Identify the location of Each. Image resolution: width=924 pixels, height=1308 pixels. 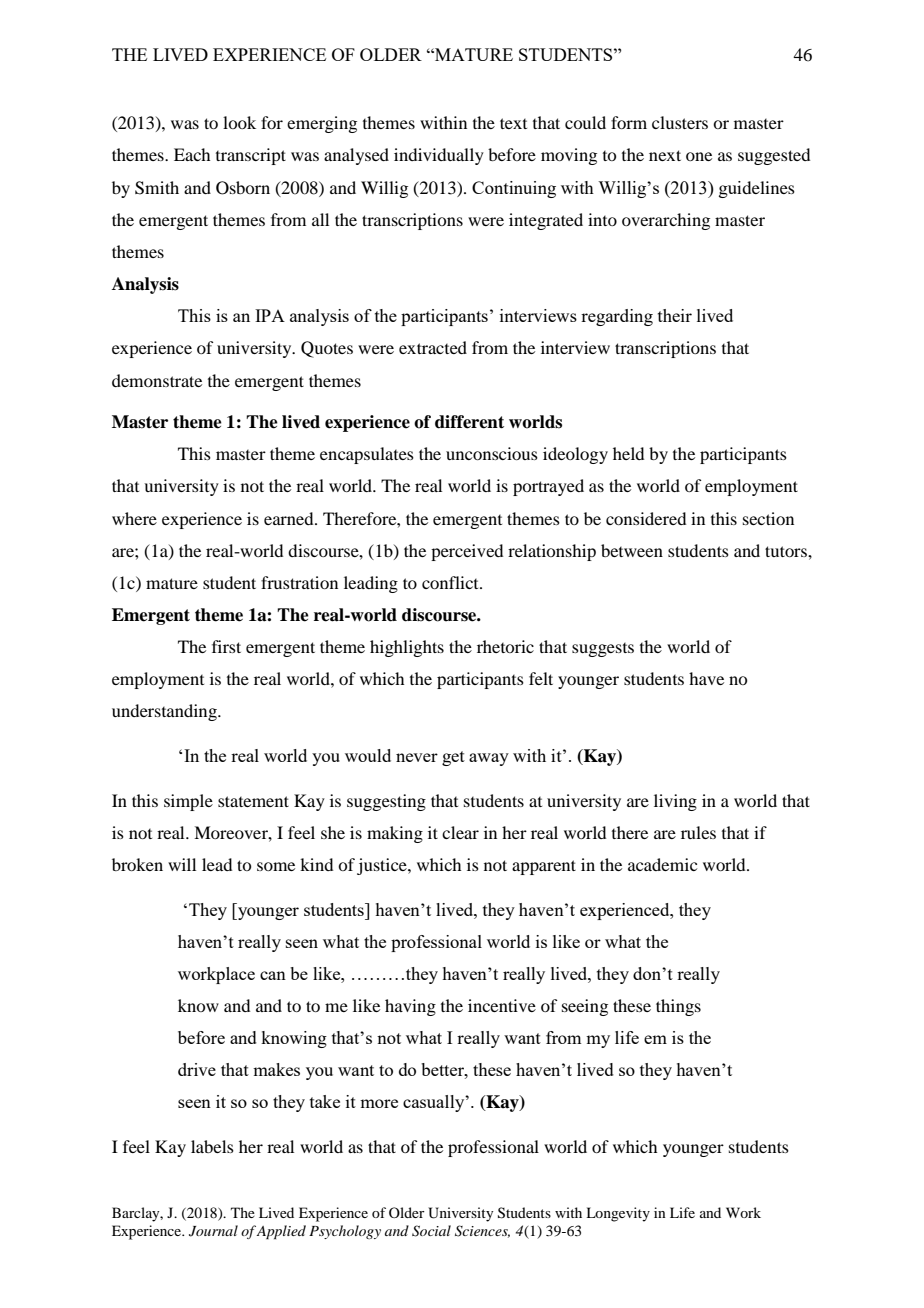
(192, 154).
